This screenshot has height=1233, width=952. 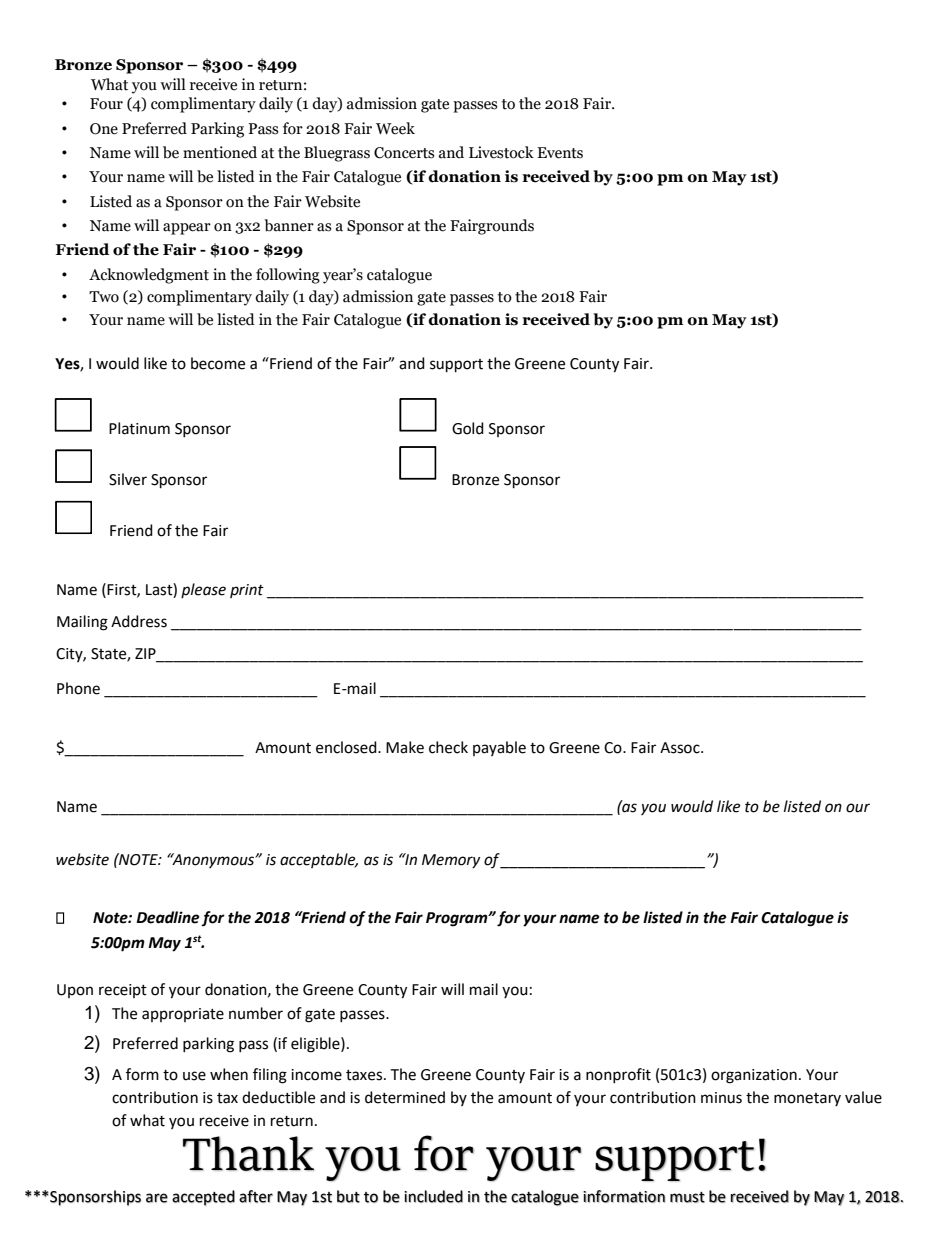 I want to click on Address, so click(x=139, y=621).
